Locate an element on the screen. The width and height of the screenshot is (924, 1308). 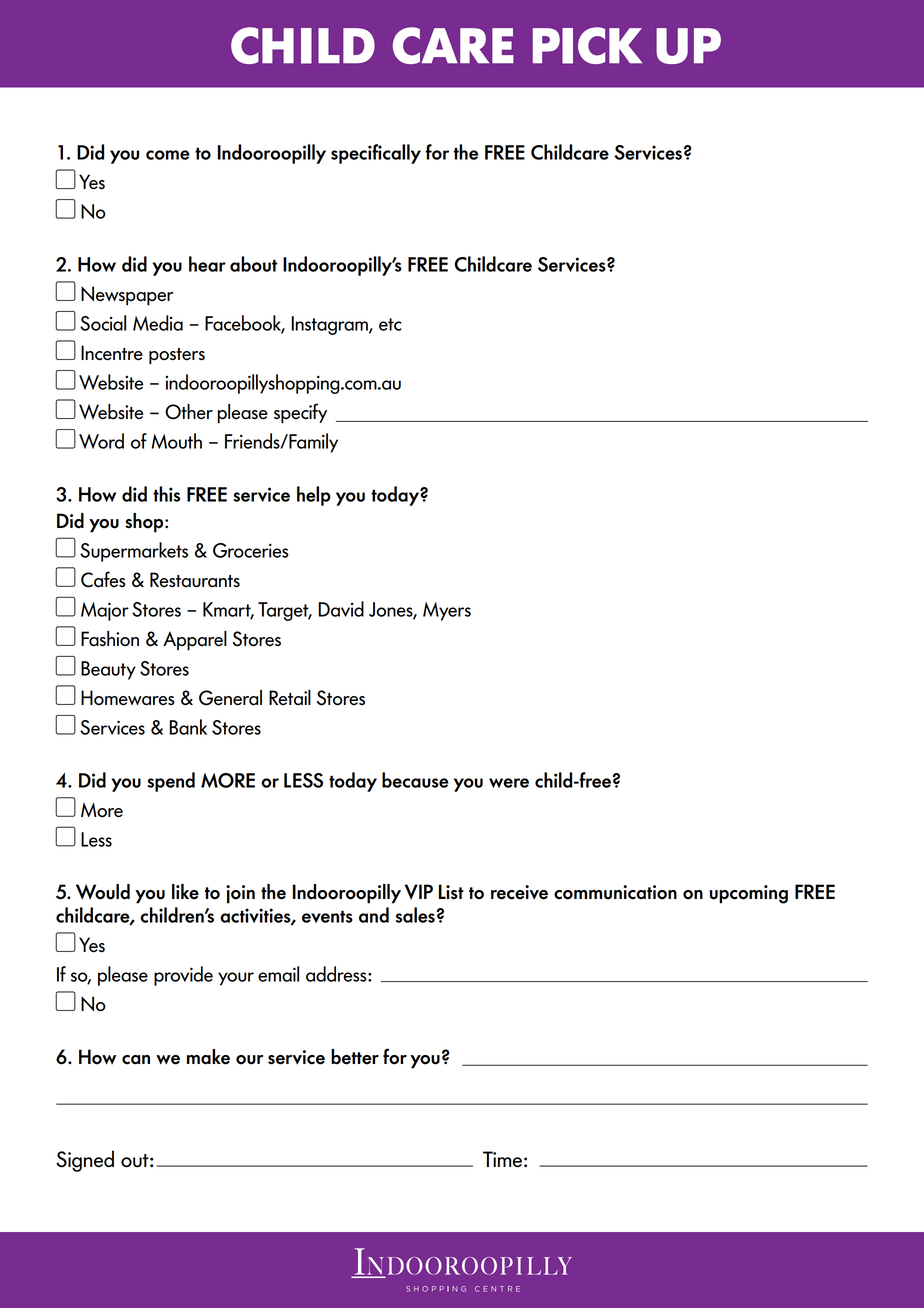
specifically is located at coordinates (376, 154).
